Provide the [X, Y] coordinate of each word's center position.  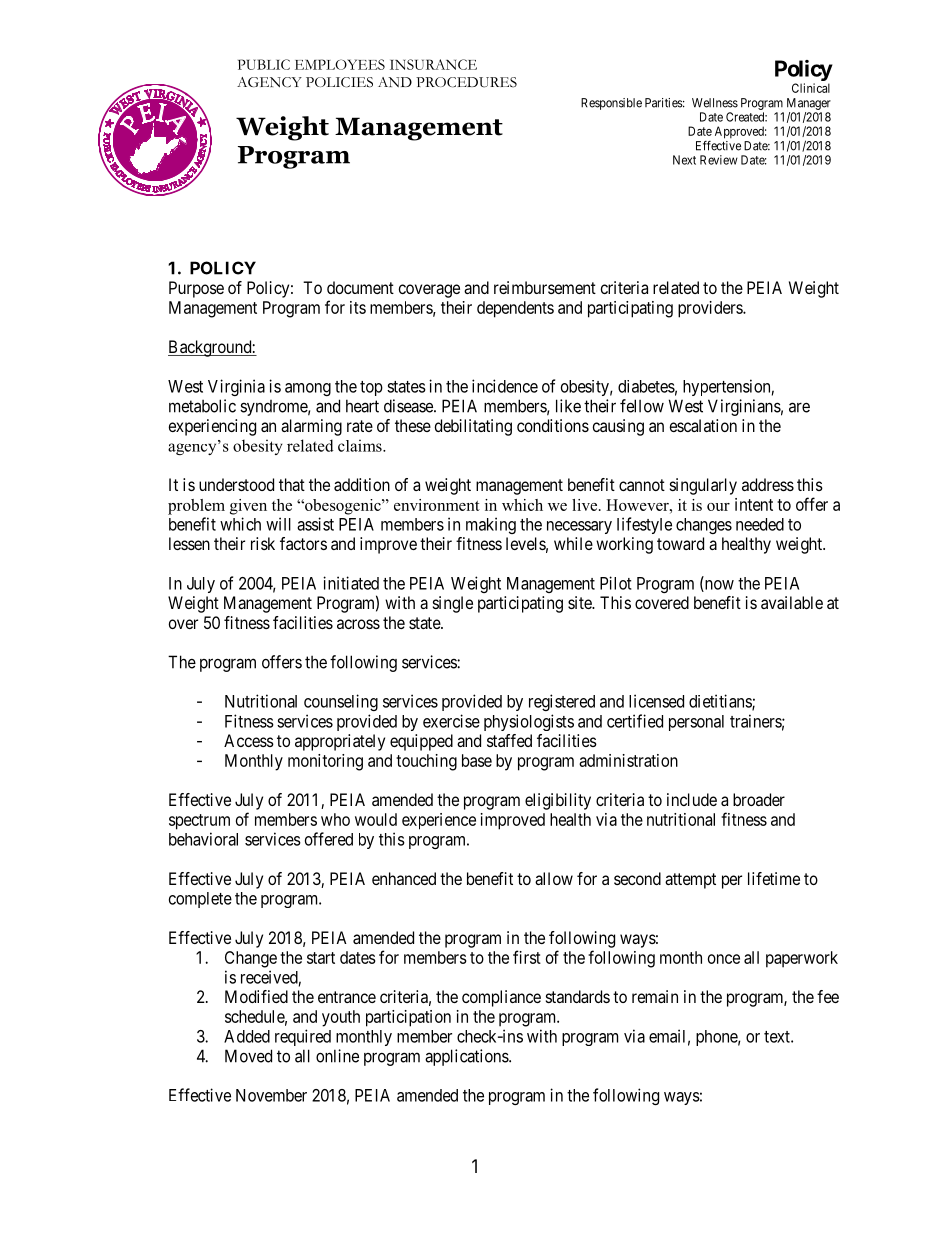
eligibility [558, 801]
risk [263, 543]
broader [759, 799]
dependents [515, 309]
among [308, 389]
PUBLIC [264, 64]
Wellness [715, 103]
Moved [248, 1056]
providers [711, 309]
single [453, 604]
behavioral [203, 839]
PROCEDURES [466, 82]
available [792, 602]
